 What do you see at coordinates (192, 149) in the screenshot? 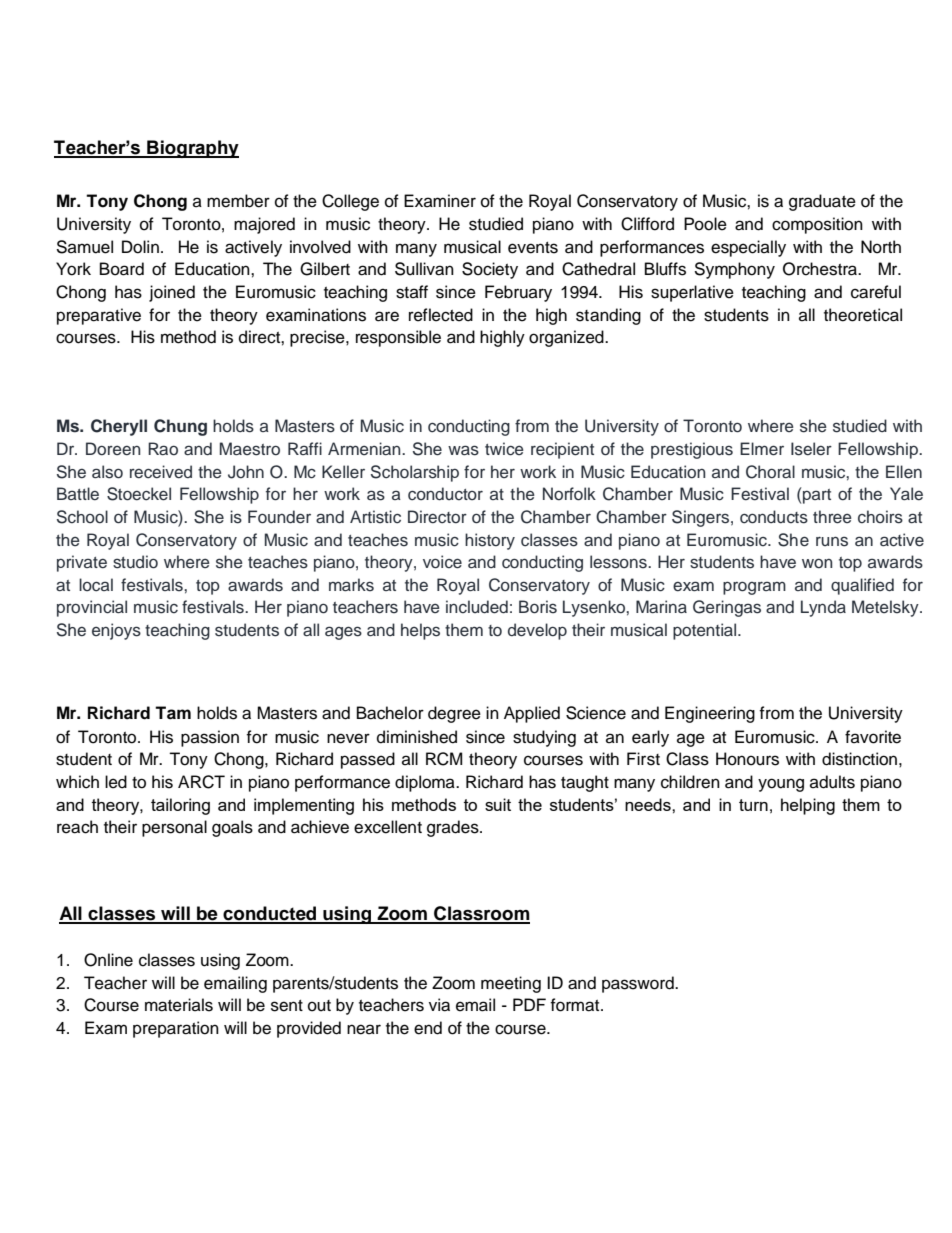
I see `Biography` at bounding box center [192, 149].
